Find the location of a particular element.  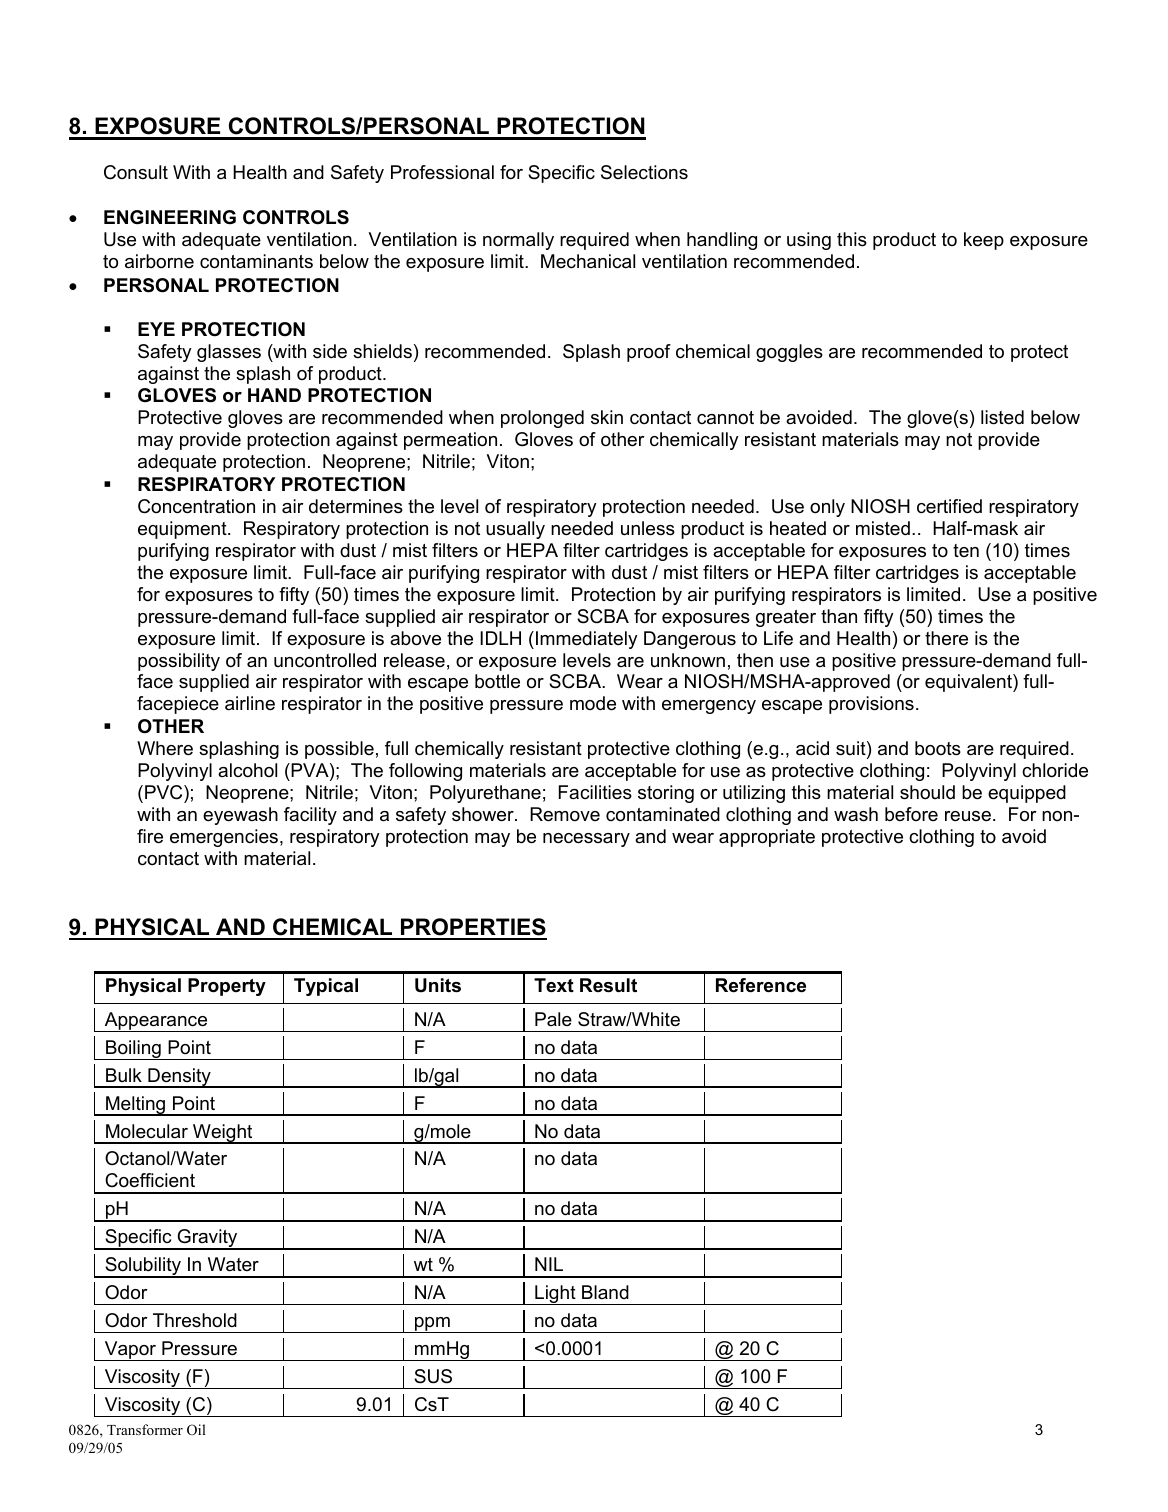

ENGINEERING is located at coordinates (170, 217).
